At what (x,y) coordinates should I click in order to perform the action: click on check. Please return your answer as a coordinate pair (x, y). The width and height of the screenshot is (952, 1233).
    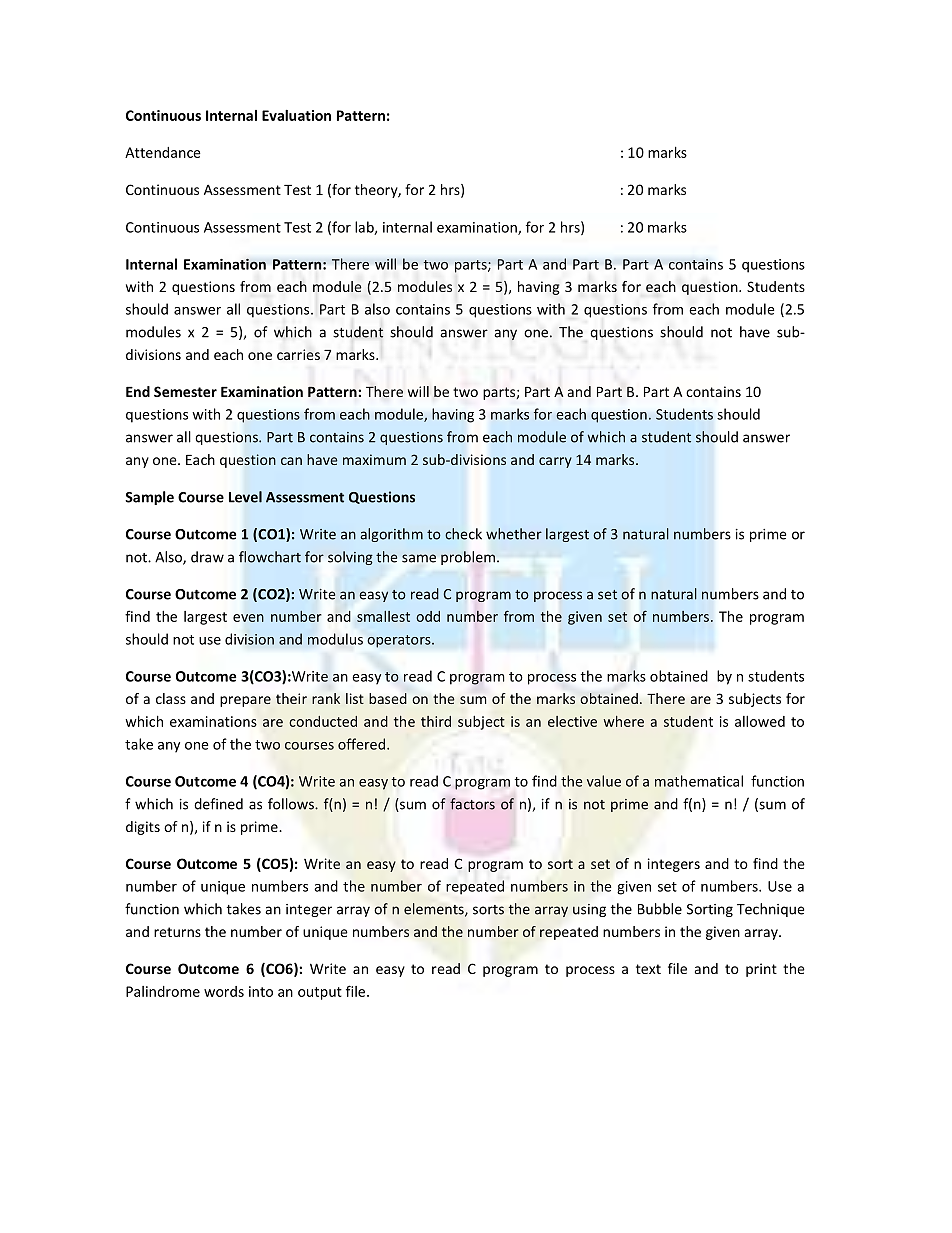
    Looking at the image, I should click on (463, 534).
